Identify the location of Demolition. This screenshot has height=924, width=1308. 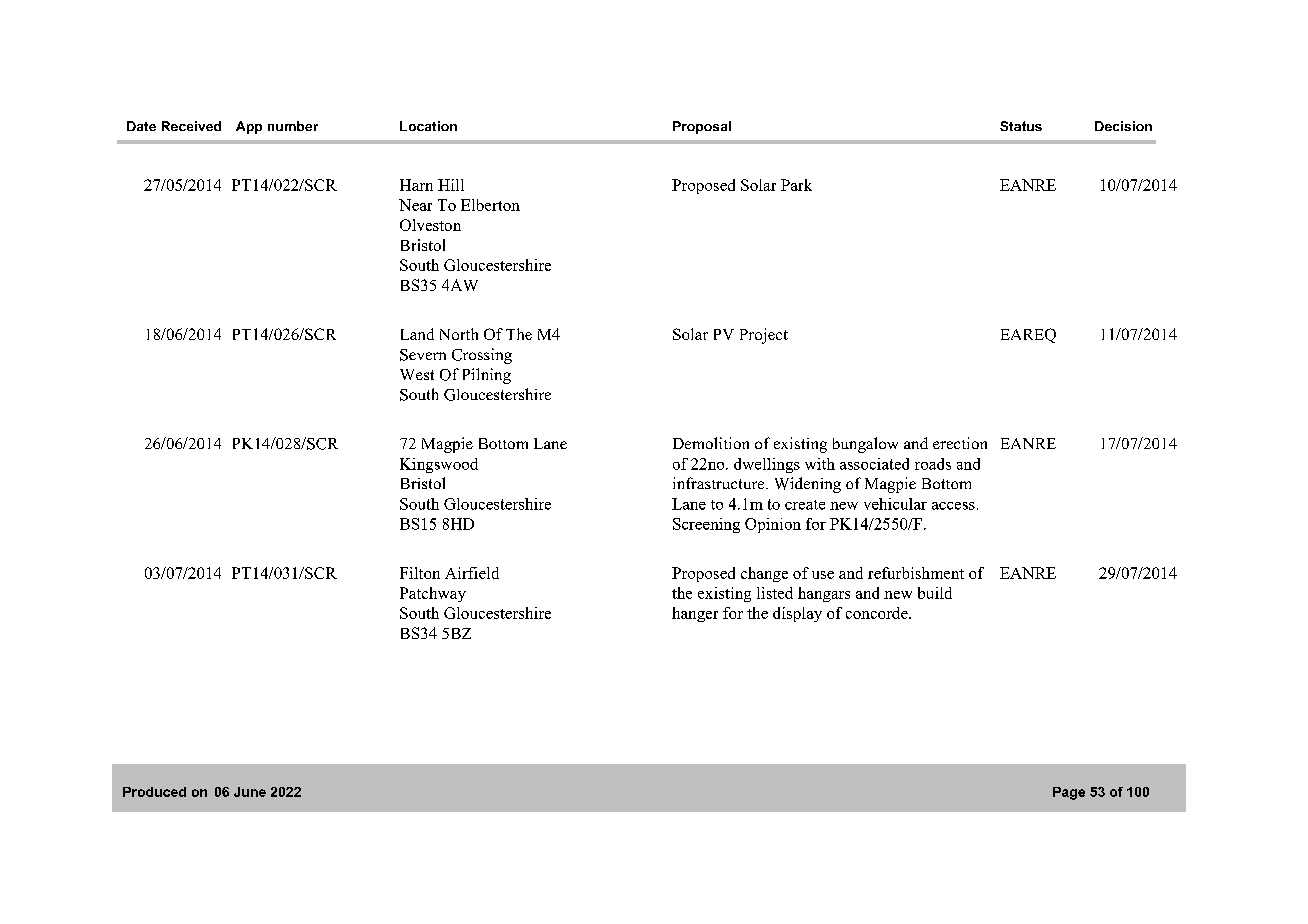
(711, 443).
